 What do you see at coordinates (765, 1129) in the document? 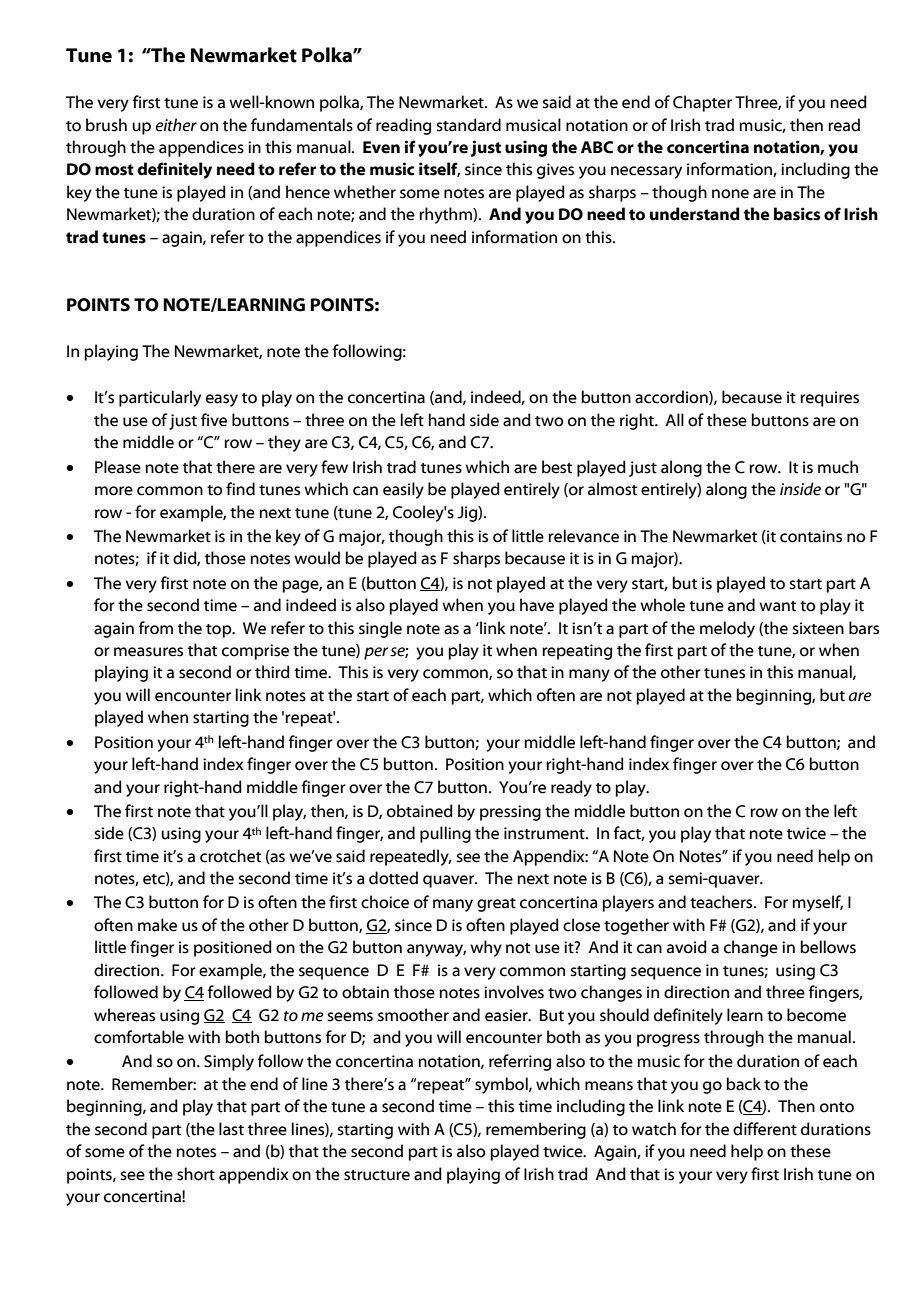
I see `different` at bounding box center [765, 1129].
